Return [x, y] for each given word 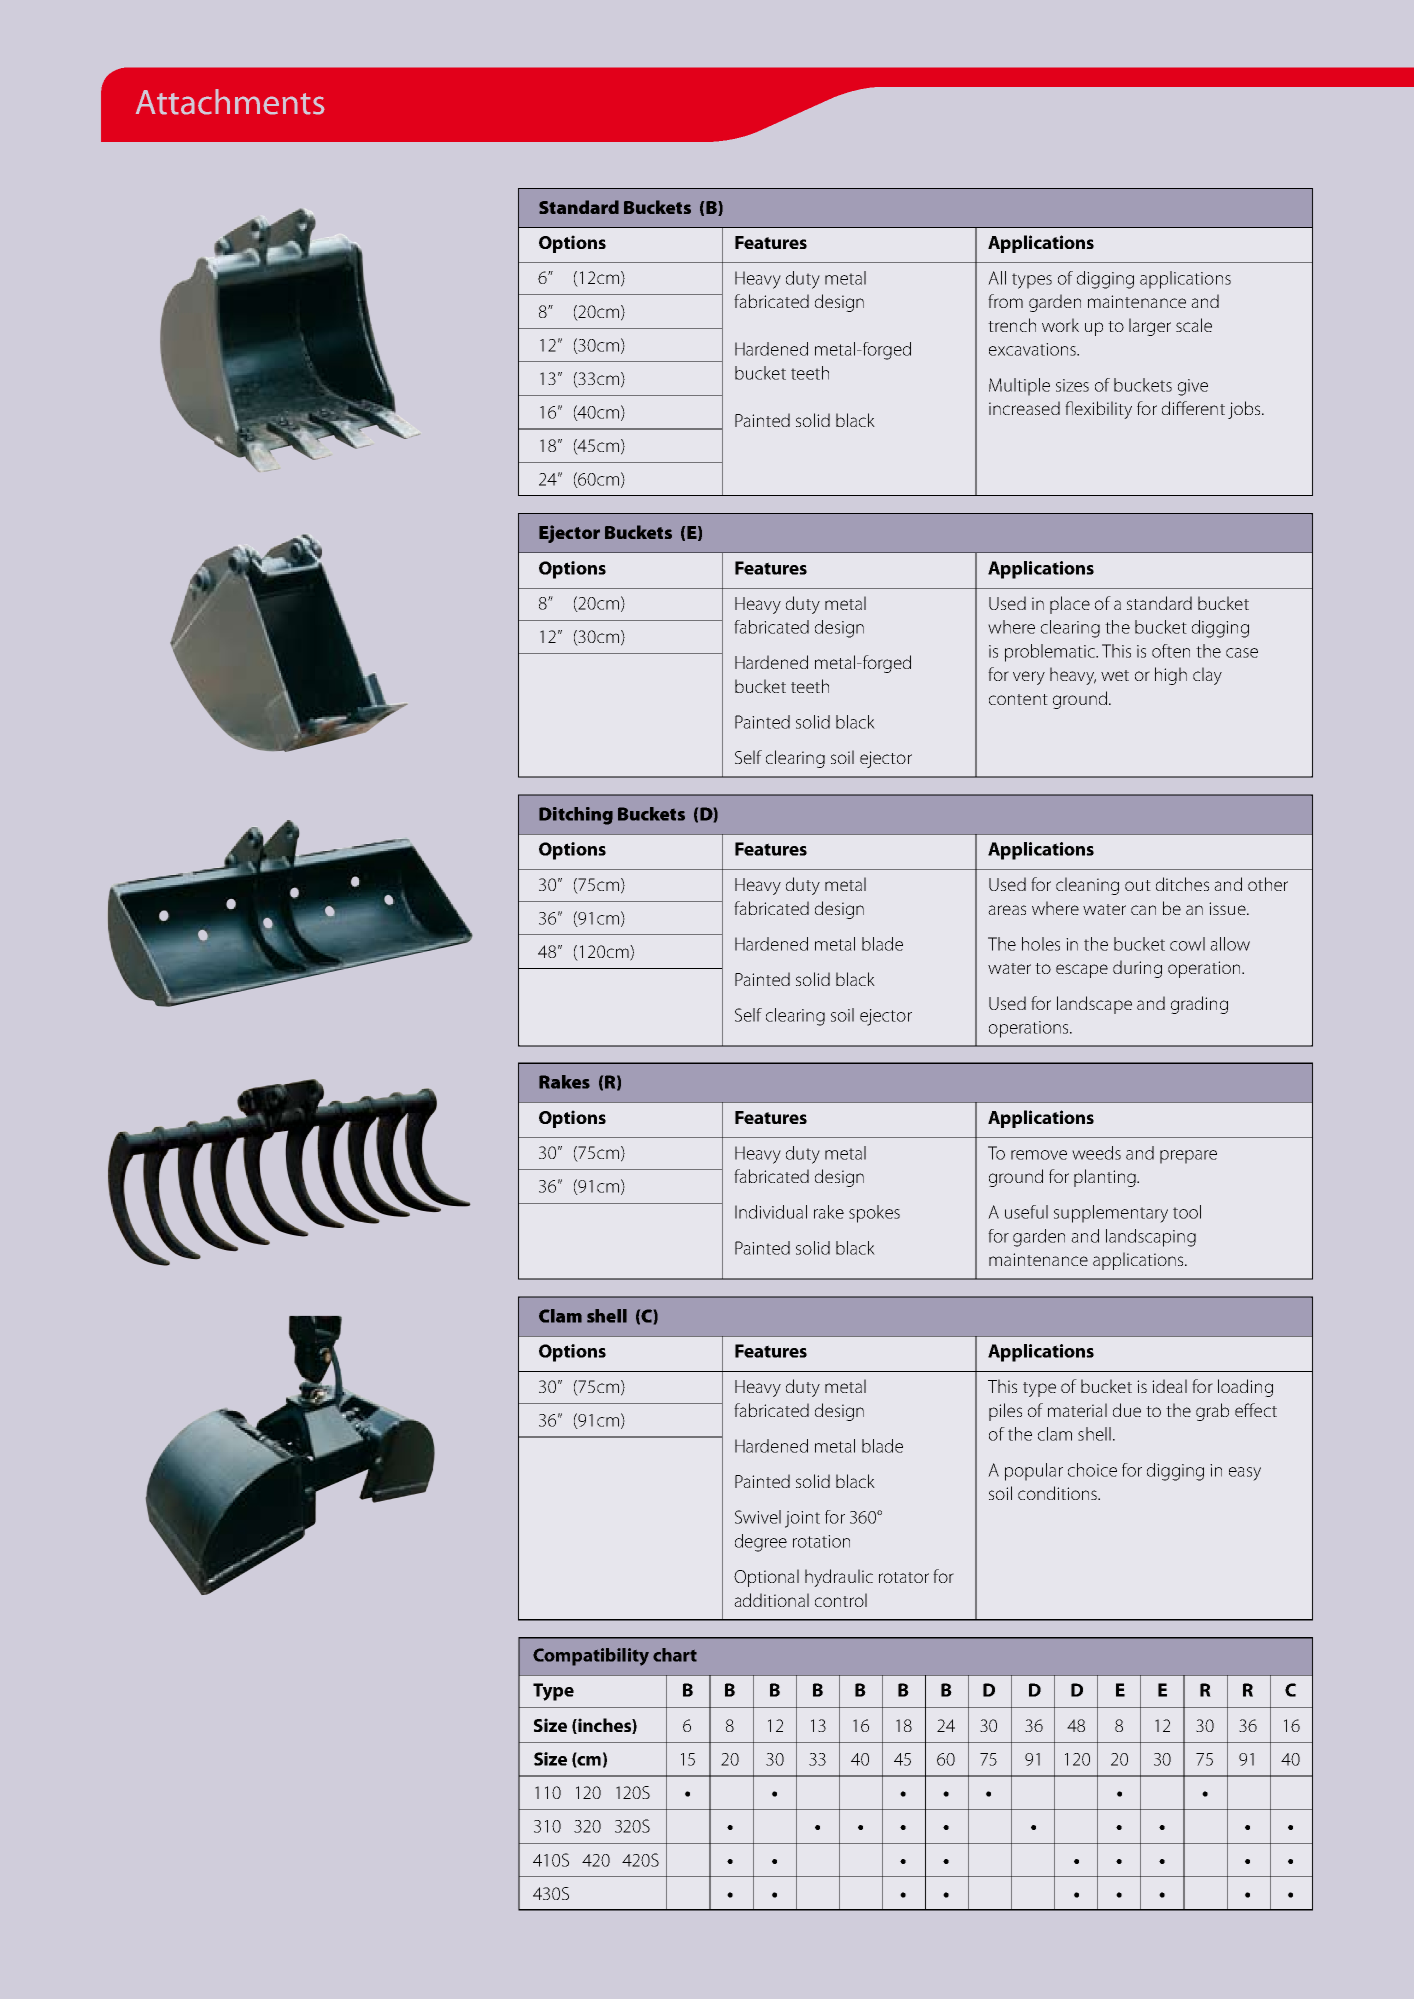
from [1005, 301]
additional [771, 1600]
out [1138, 885]
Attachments [230, 102]
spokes [874, 1214]
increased [1024, 408]
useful [1026, 1212]
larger [1150, 327]
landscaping [1151, 1238]
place [1070, 605]
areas [1007, 910]
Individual [771, 1212]
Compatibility [591, 1657]
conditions [1058, 1493]
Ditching [576, 816]
